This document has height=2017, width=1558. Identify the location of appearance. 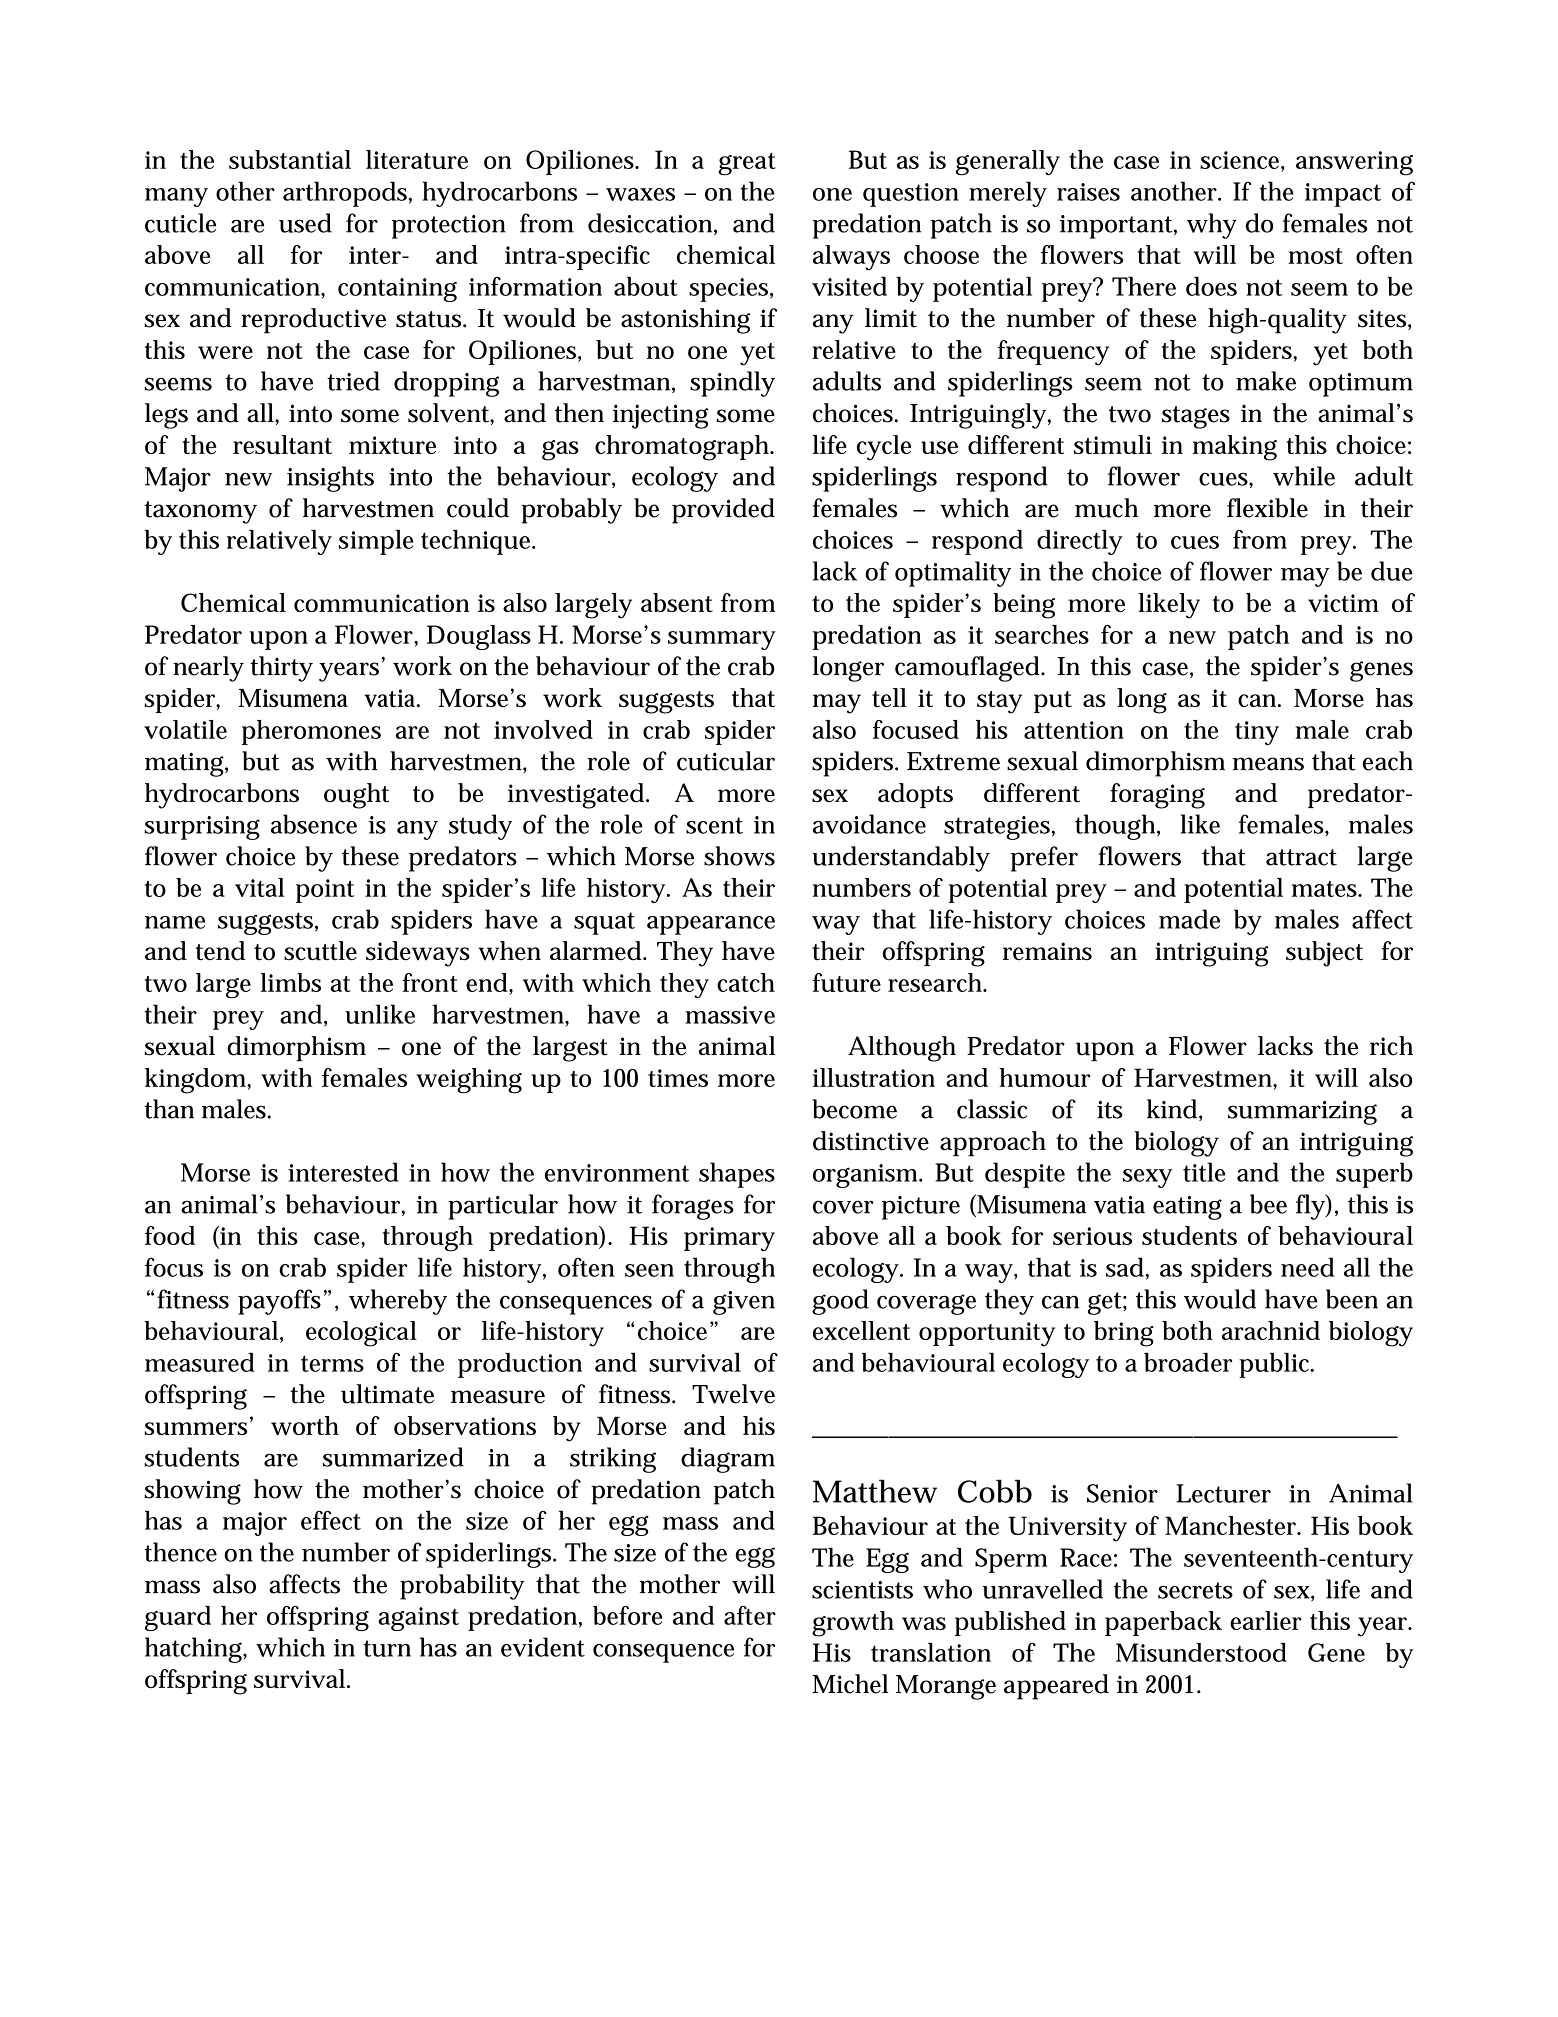
(711, 925).
